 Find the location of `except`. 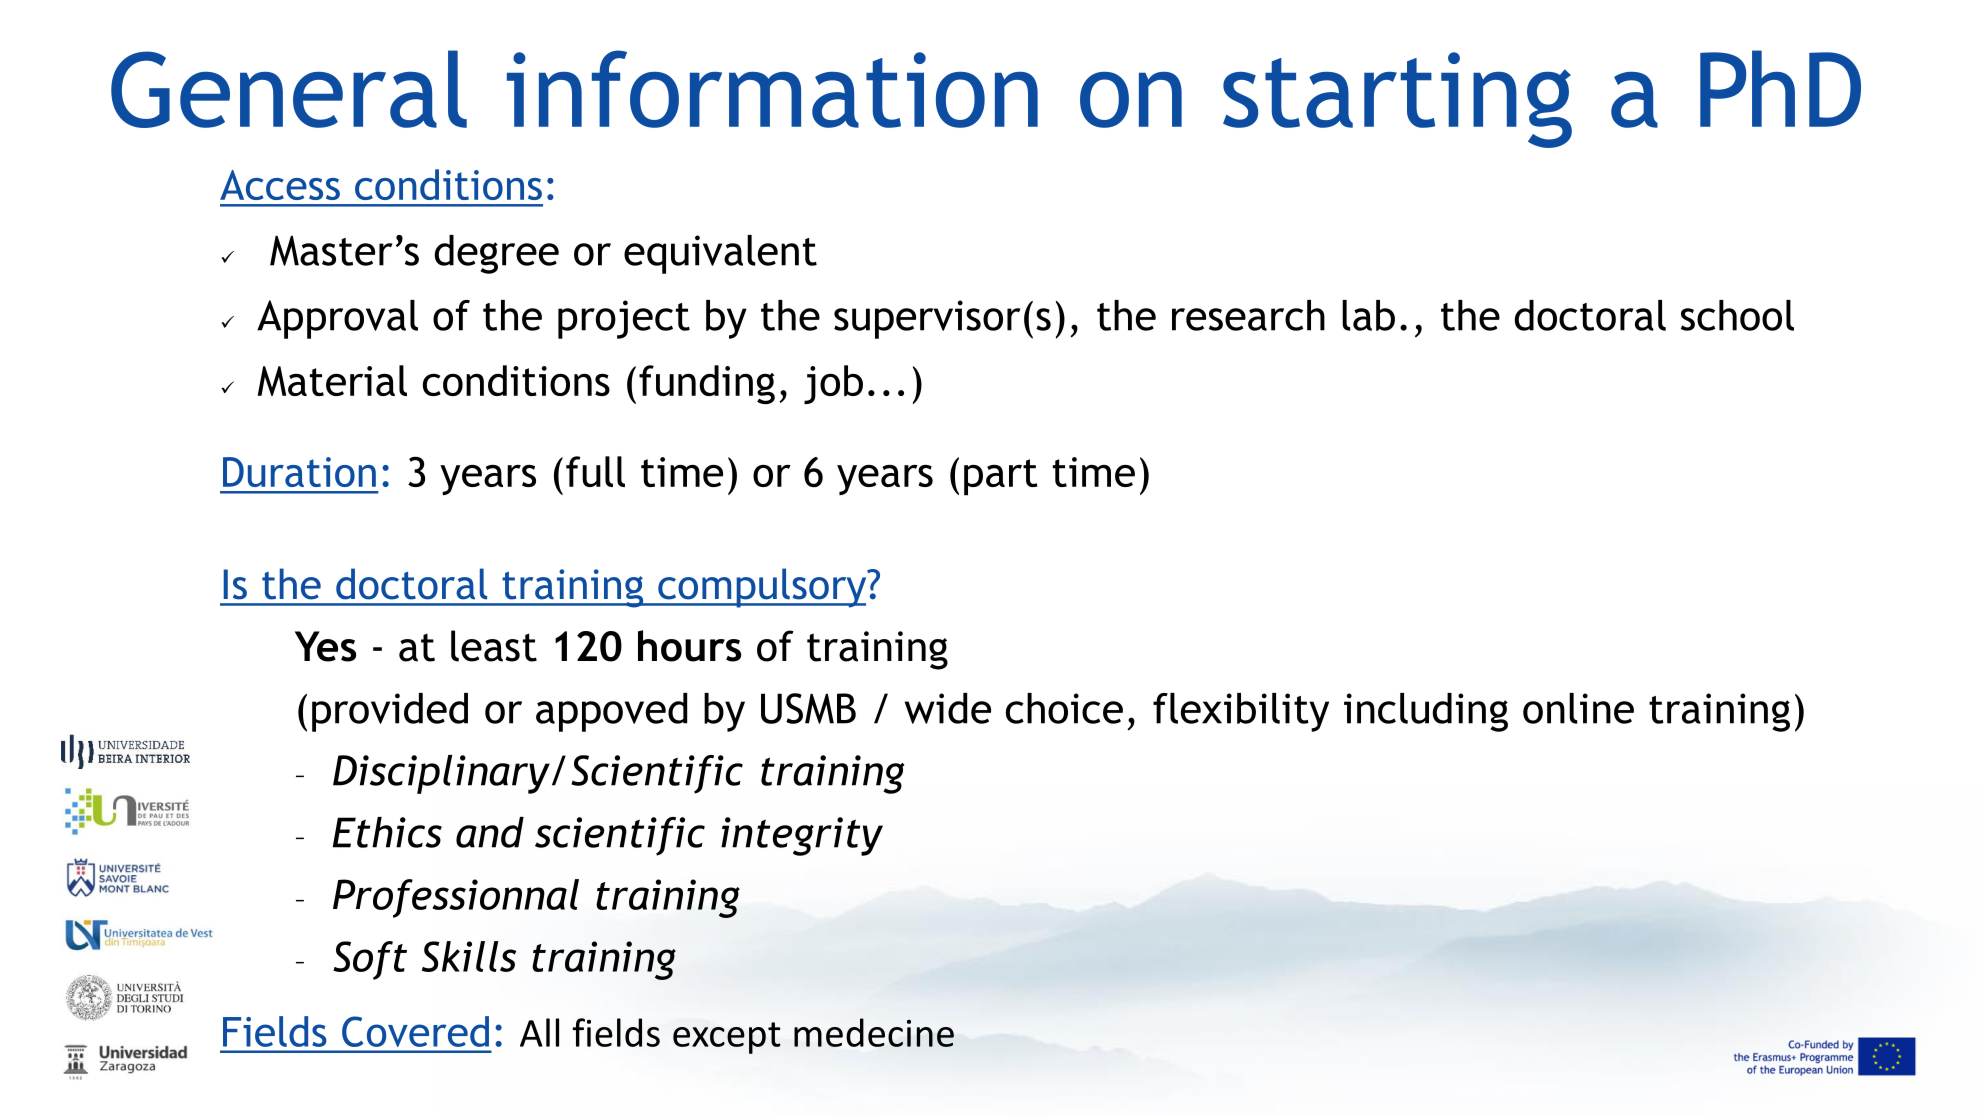

except is located at coordinates (727, 1038).
